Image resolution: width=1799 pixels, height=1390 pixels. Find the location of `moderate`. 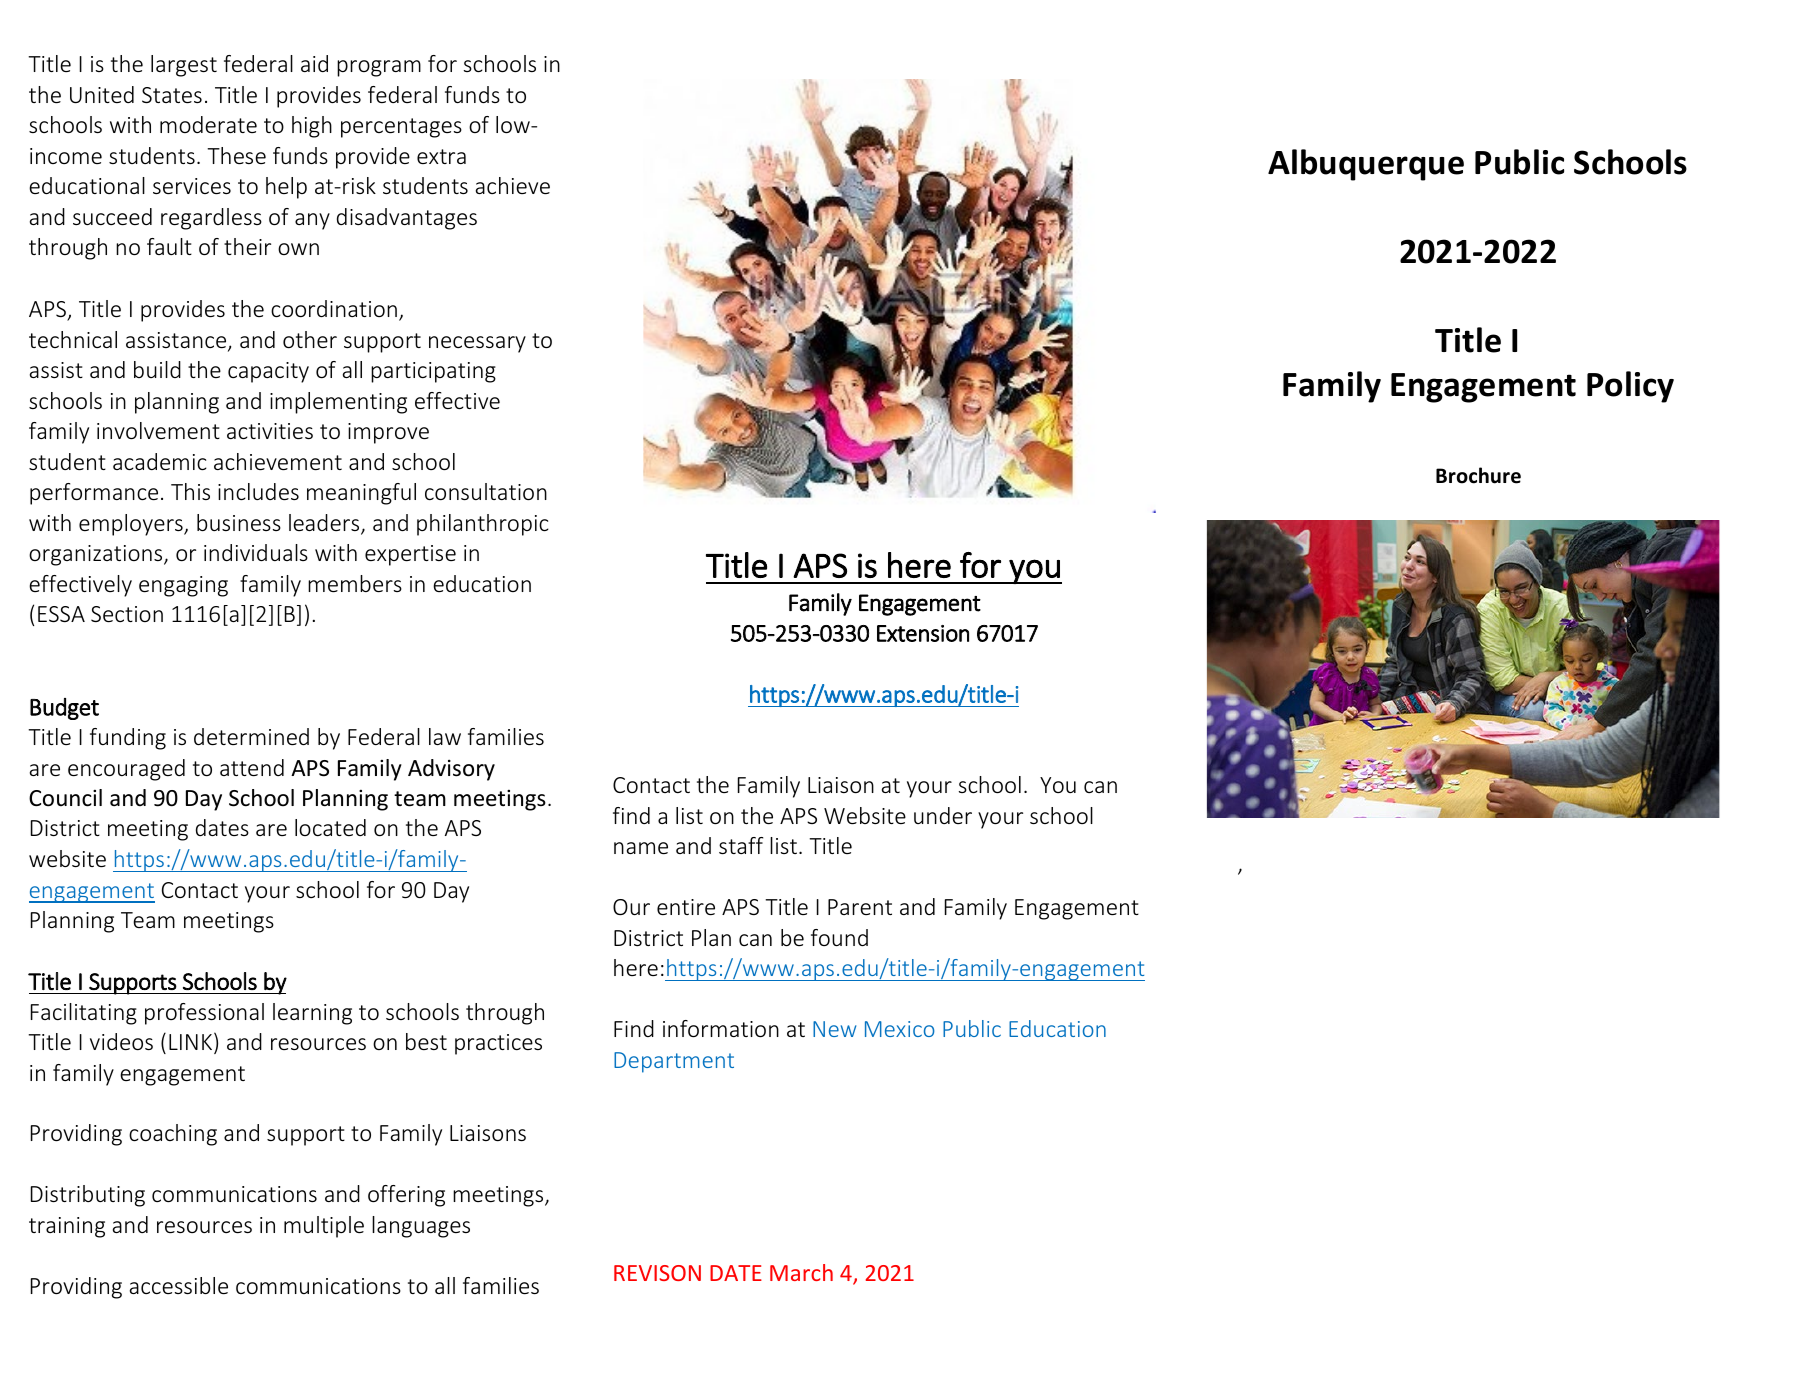

moderate is located at coordinates (208, 124).
